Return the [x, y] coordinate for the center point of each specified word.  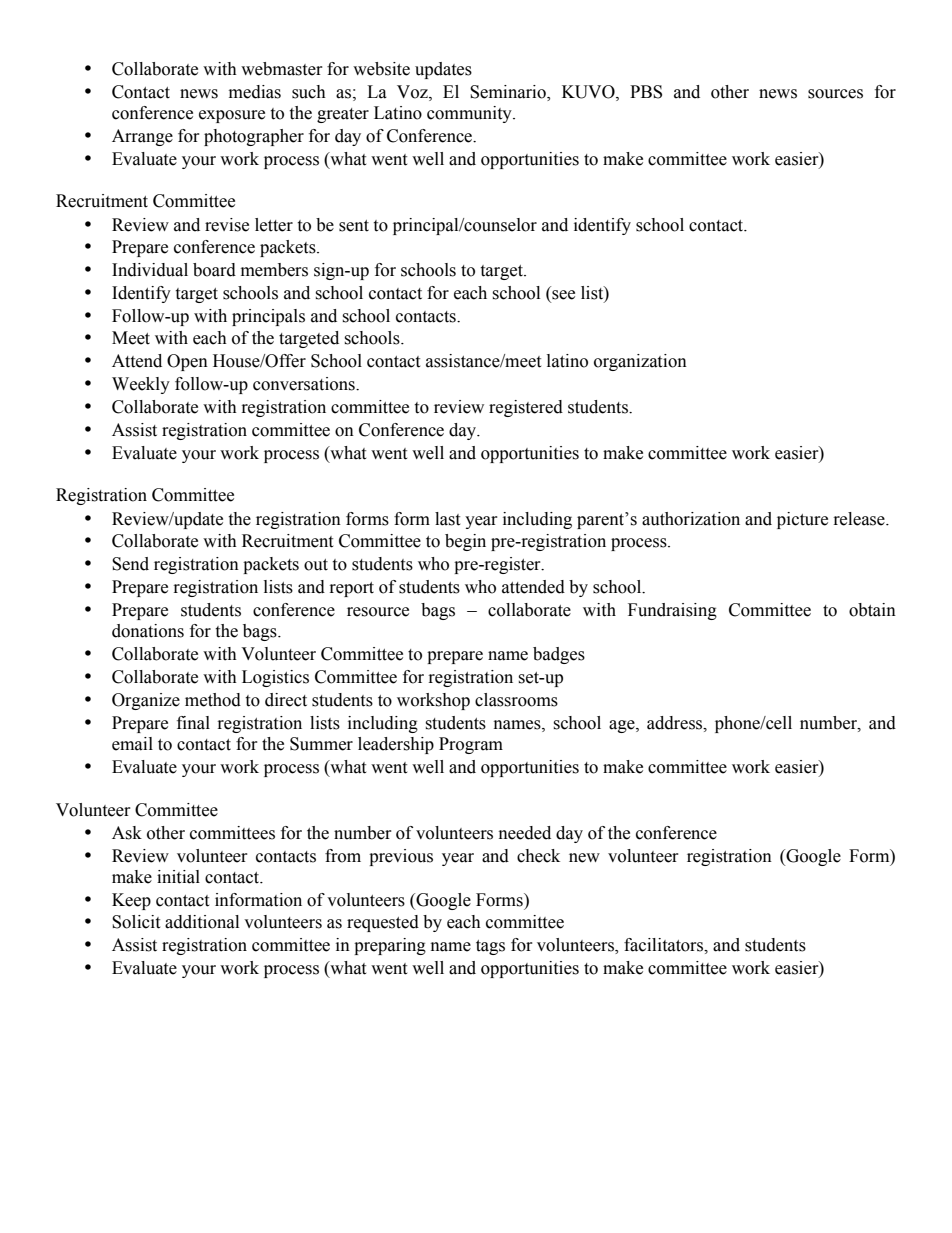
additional [202, 922]
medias [255, 92]
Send [130, 564]
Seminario [509, 92]
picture [802, 520]
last [447, 519]
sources [835, 94]
